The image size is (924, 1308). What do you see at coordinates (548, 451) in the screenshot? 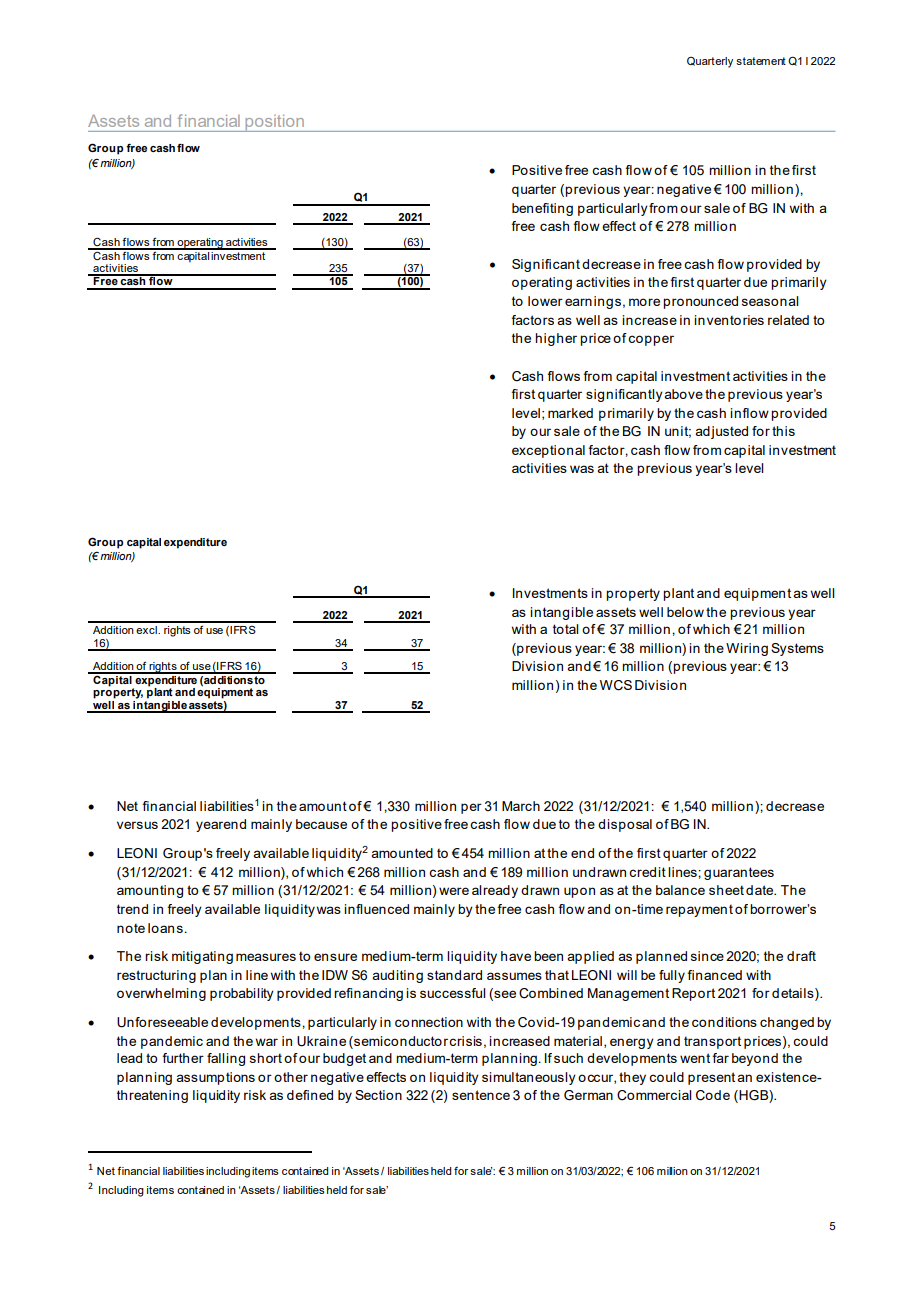
I see `exceptional` at bounding box center [548, 451].
